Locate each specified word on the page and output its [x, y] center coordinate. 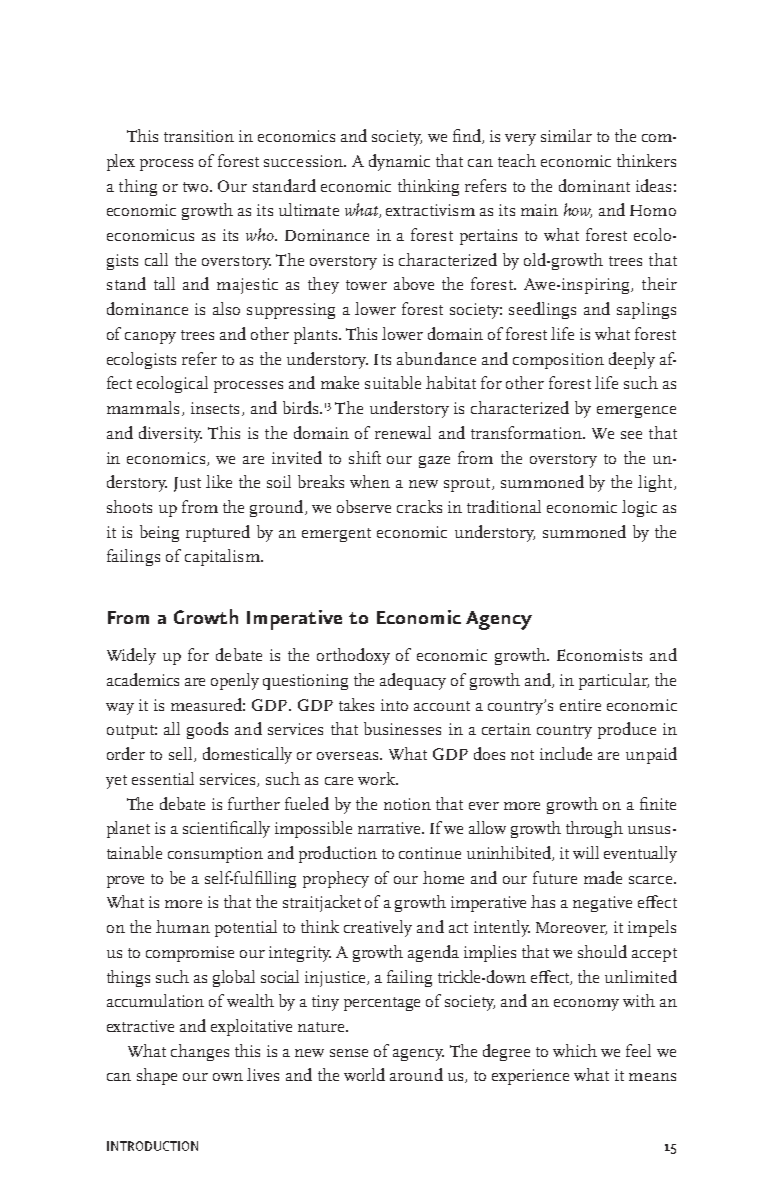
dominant [594, 185]
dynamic [399, 162]
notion [407, 804]
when [370, 481]
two [197, 187]
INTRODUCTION [152, 1146]
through [594, 829]
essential [163, 778]
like [219, 481]
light [656, 483]
